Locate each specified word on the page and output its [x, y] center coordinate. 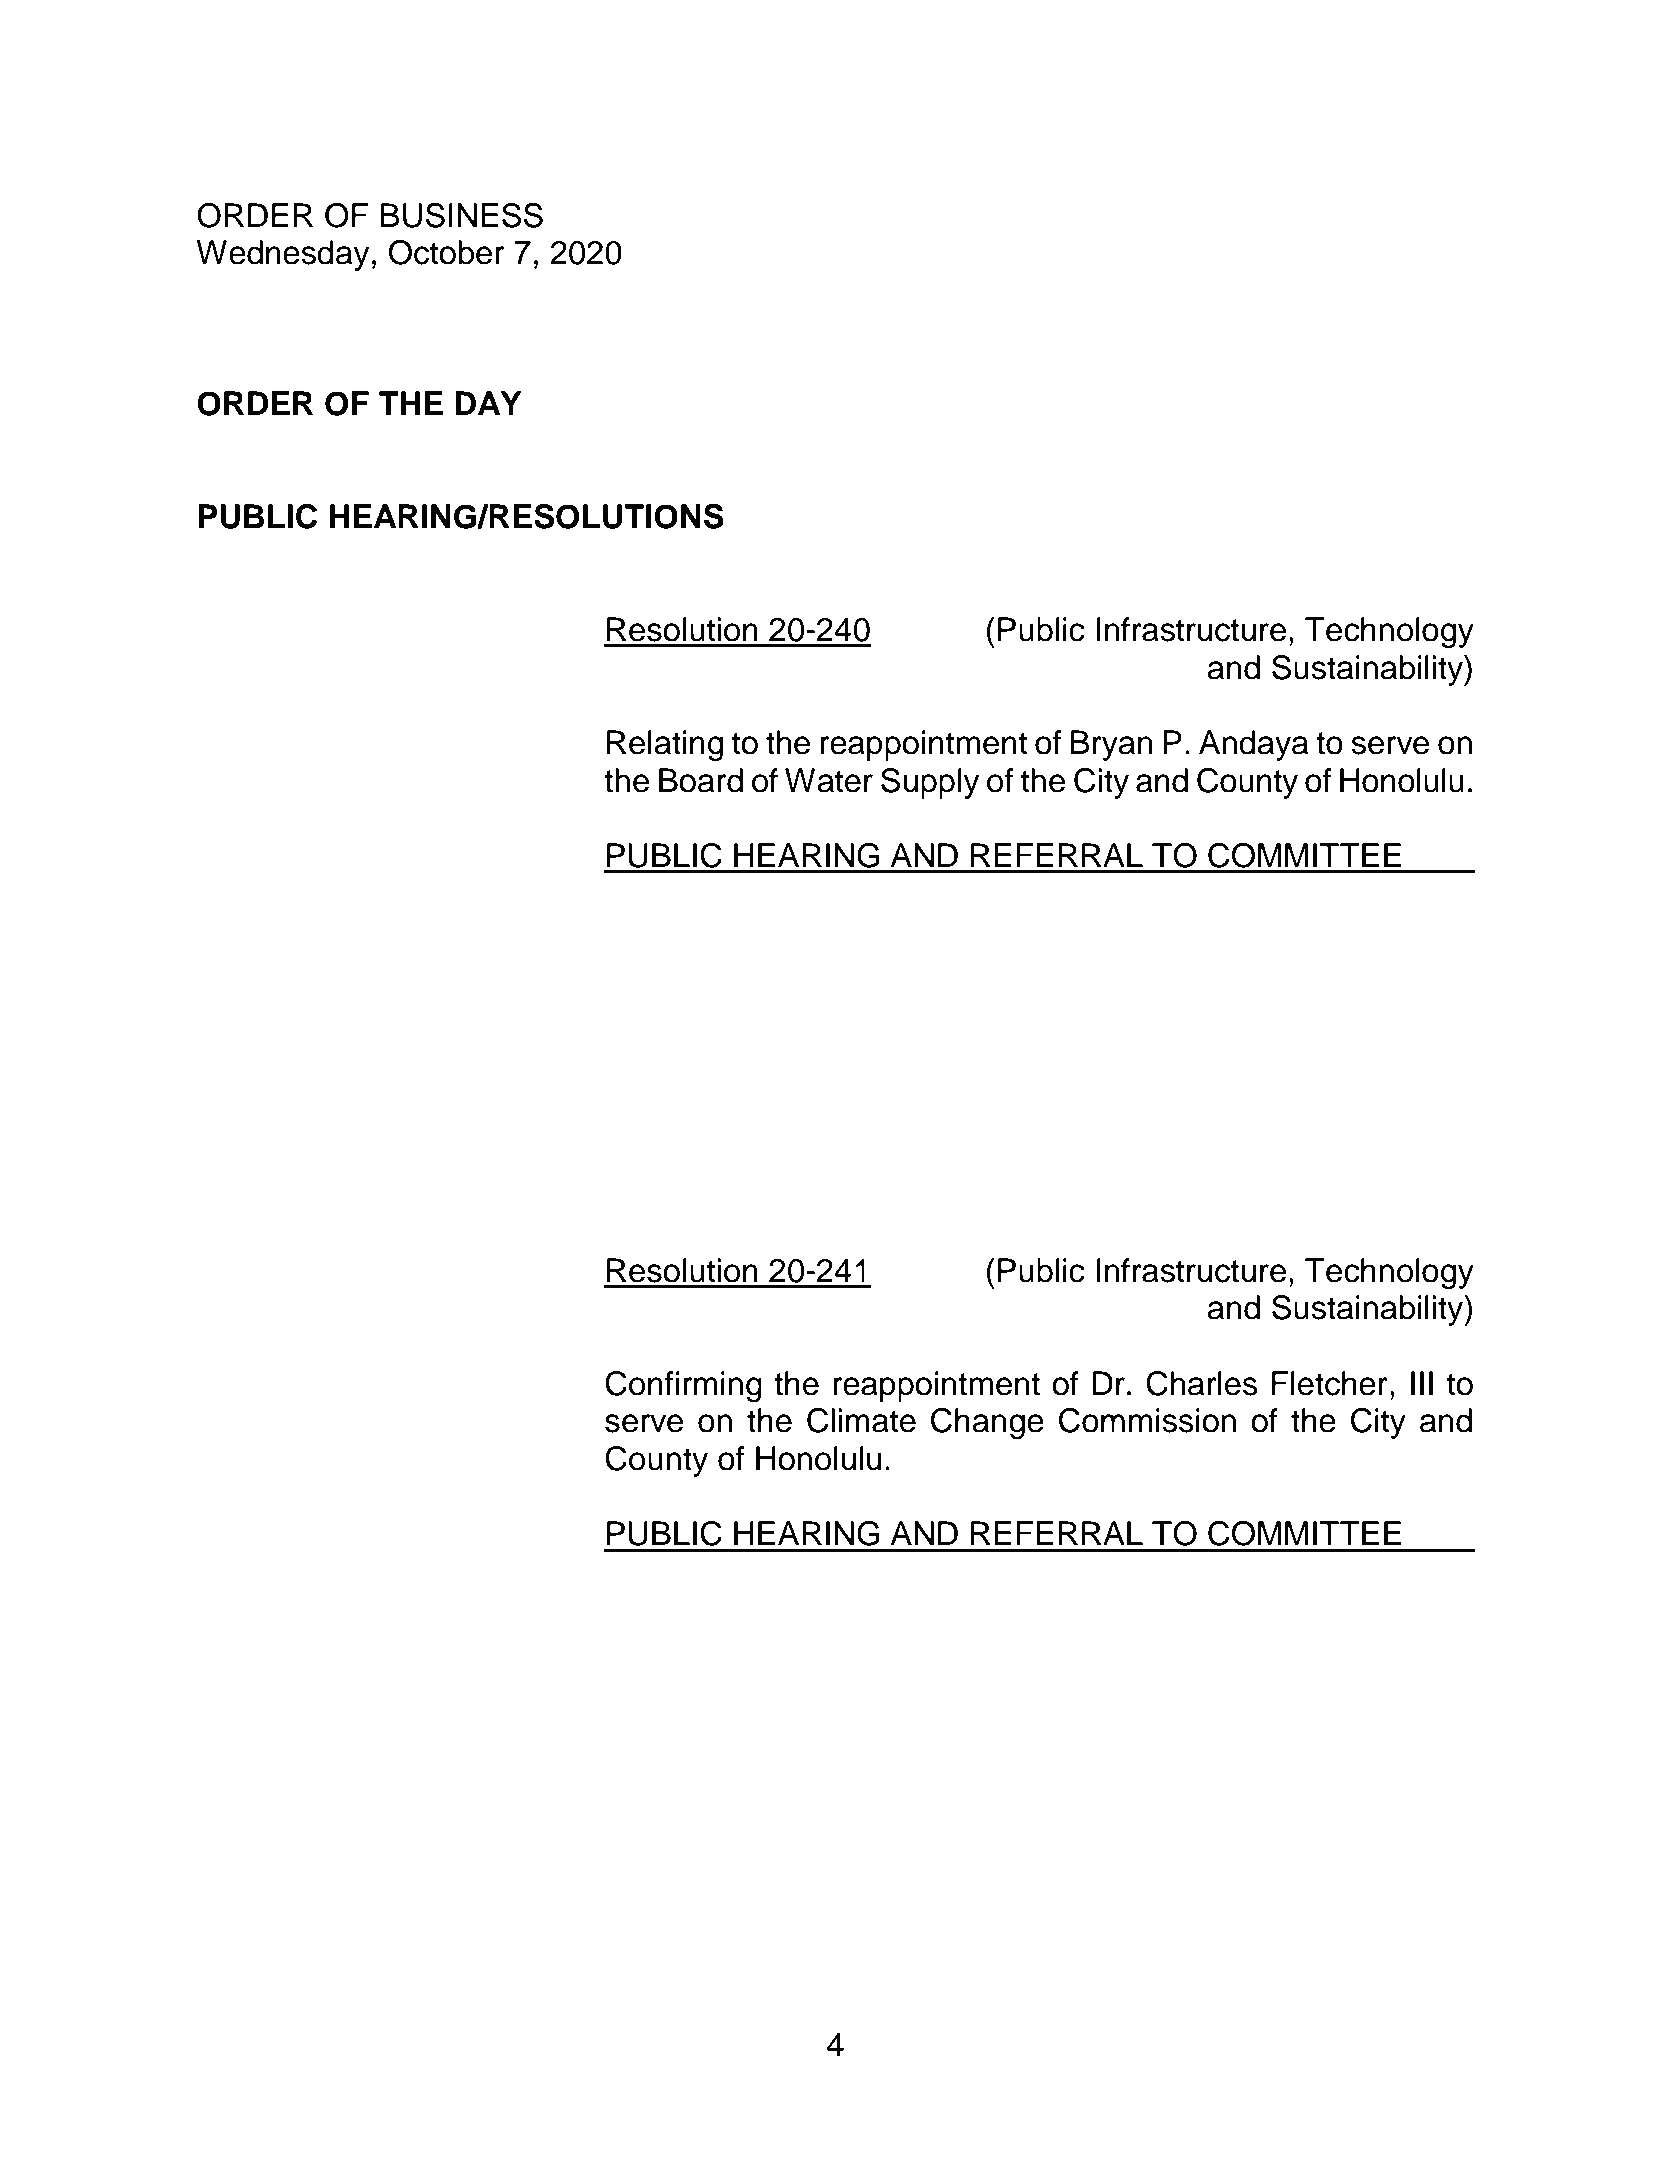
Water [829, 780]
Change [987, 1424]
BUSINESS [462, 215]
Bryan [1112, 745]
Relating [665, 746]
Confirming [683, 1387]
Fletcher [1330, 1383]
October [447, 252]
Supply [930, 783]
